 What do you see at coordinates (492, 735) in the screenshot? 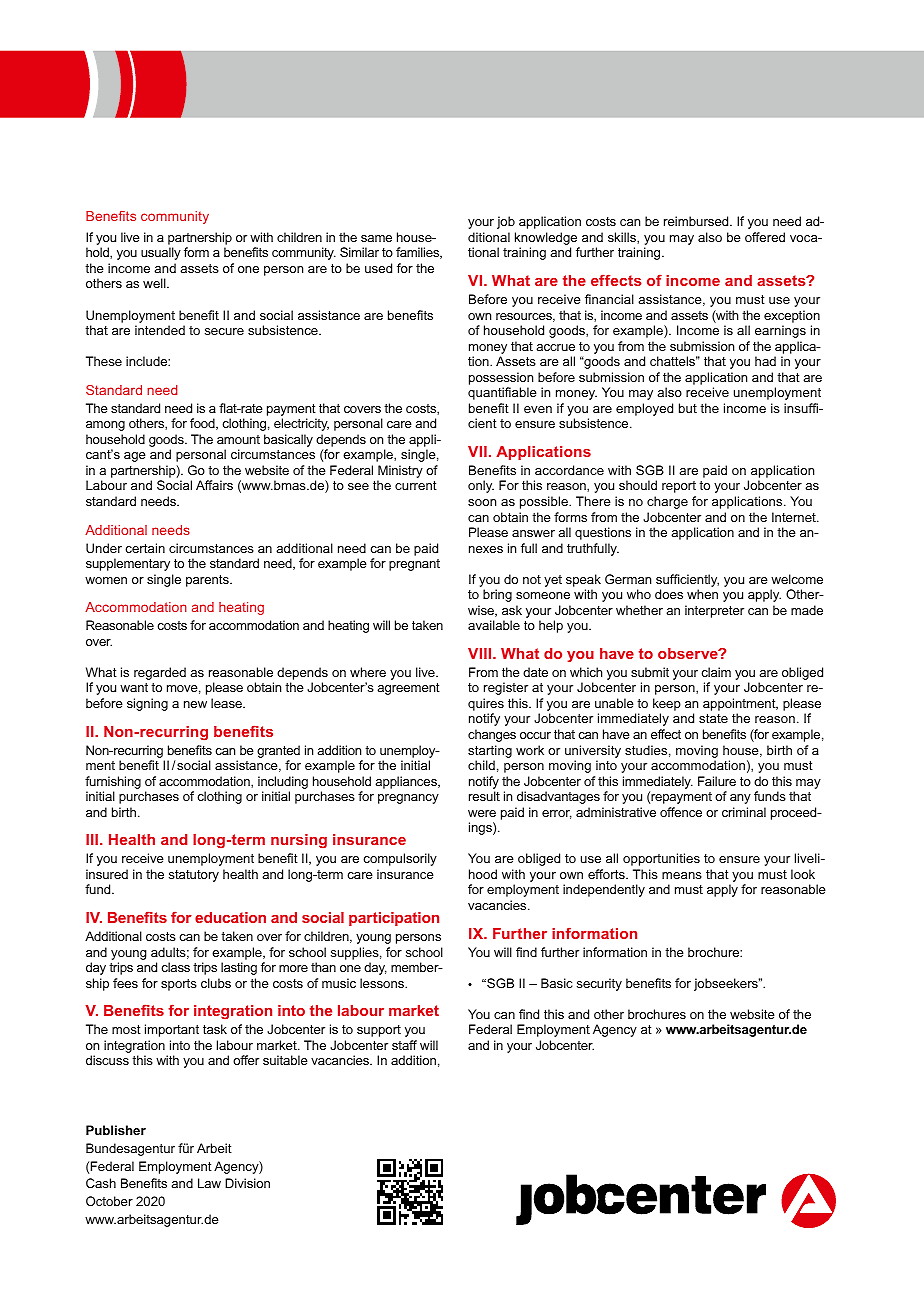
I see `changes` at bounding box center [492, 735].
